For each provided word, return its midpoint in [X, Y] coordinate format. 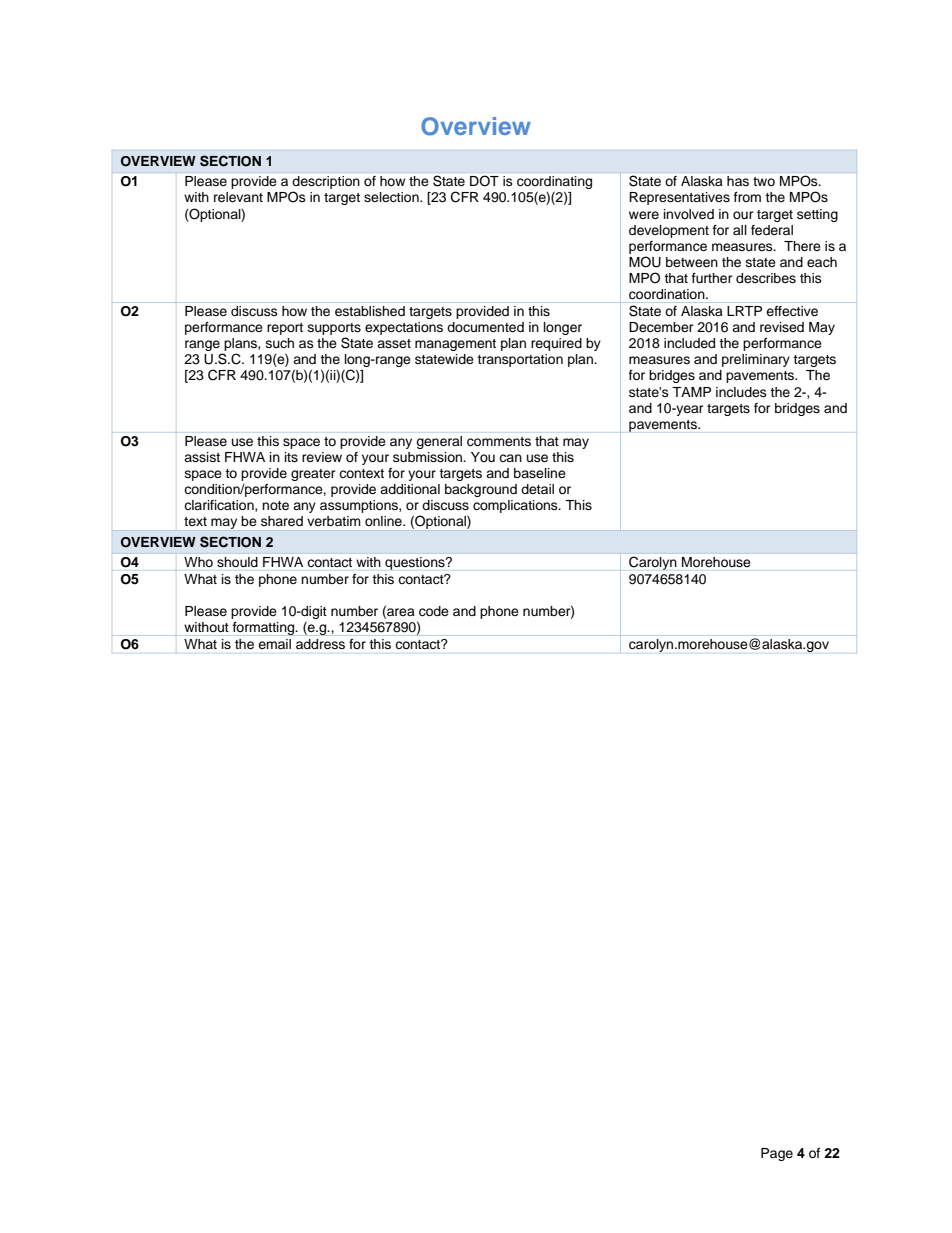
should [237, 562]
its [291, 457]
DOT [484, 181]
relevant [238, 197]
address [320, 644]
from [747, 197]
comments [499, 442]
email [275, 644]
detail [537, 489]
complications [516, 506]
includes [741, 392]
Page [777, 1154]
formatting [265, 628]
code [434, 611]
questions [416, 563]
